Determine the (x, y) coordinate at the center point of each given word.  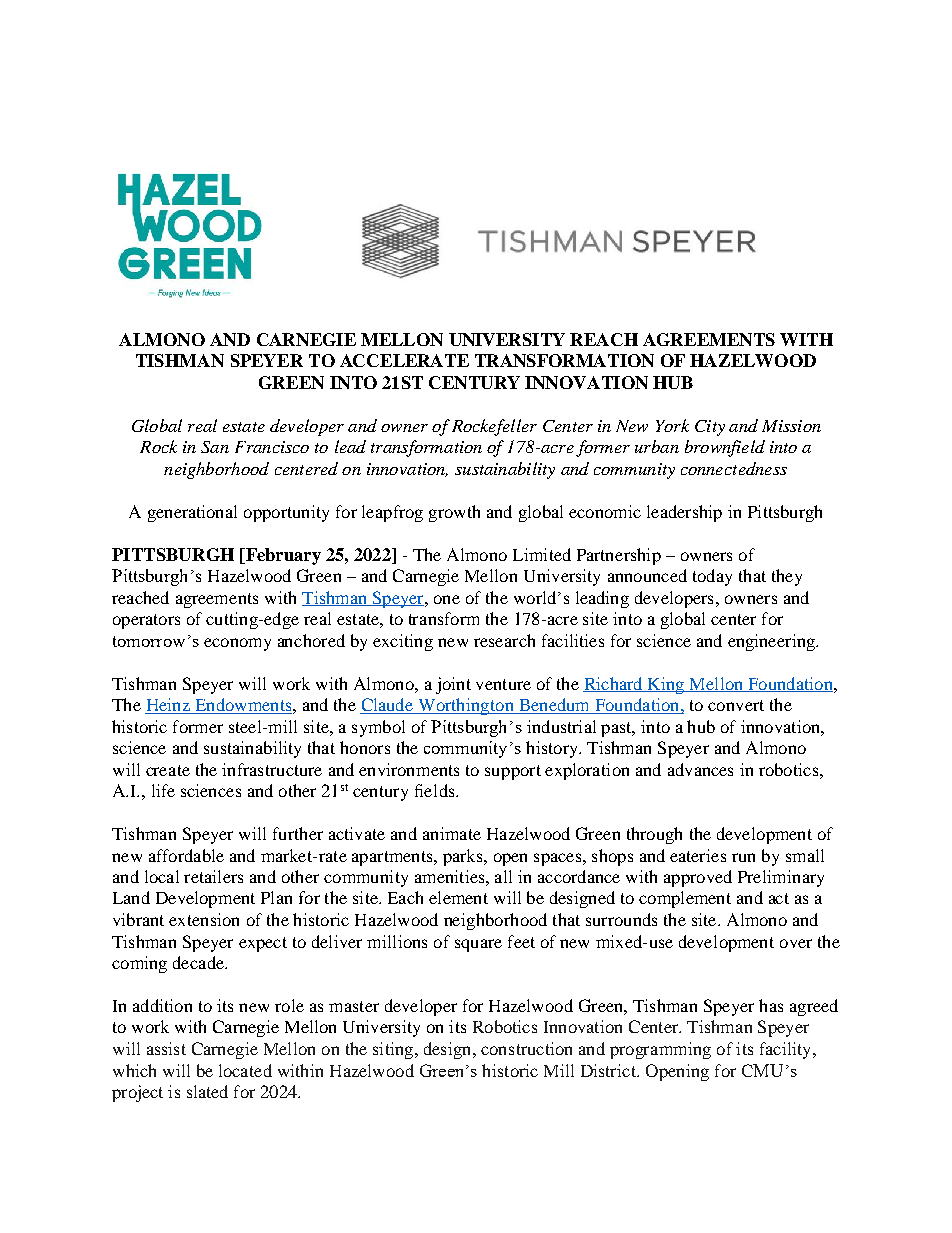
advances (700, 769)
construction (526, 1048)
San (215, 447)
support (513, 772)
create (168, 770)
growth (454, 513)
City (710, 428)
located (245, 1070)
